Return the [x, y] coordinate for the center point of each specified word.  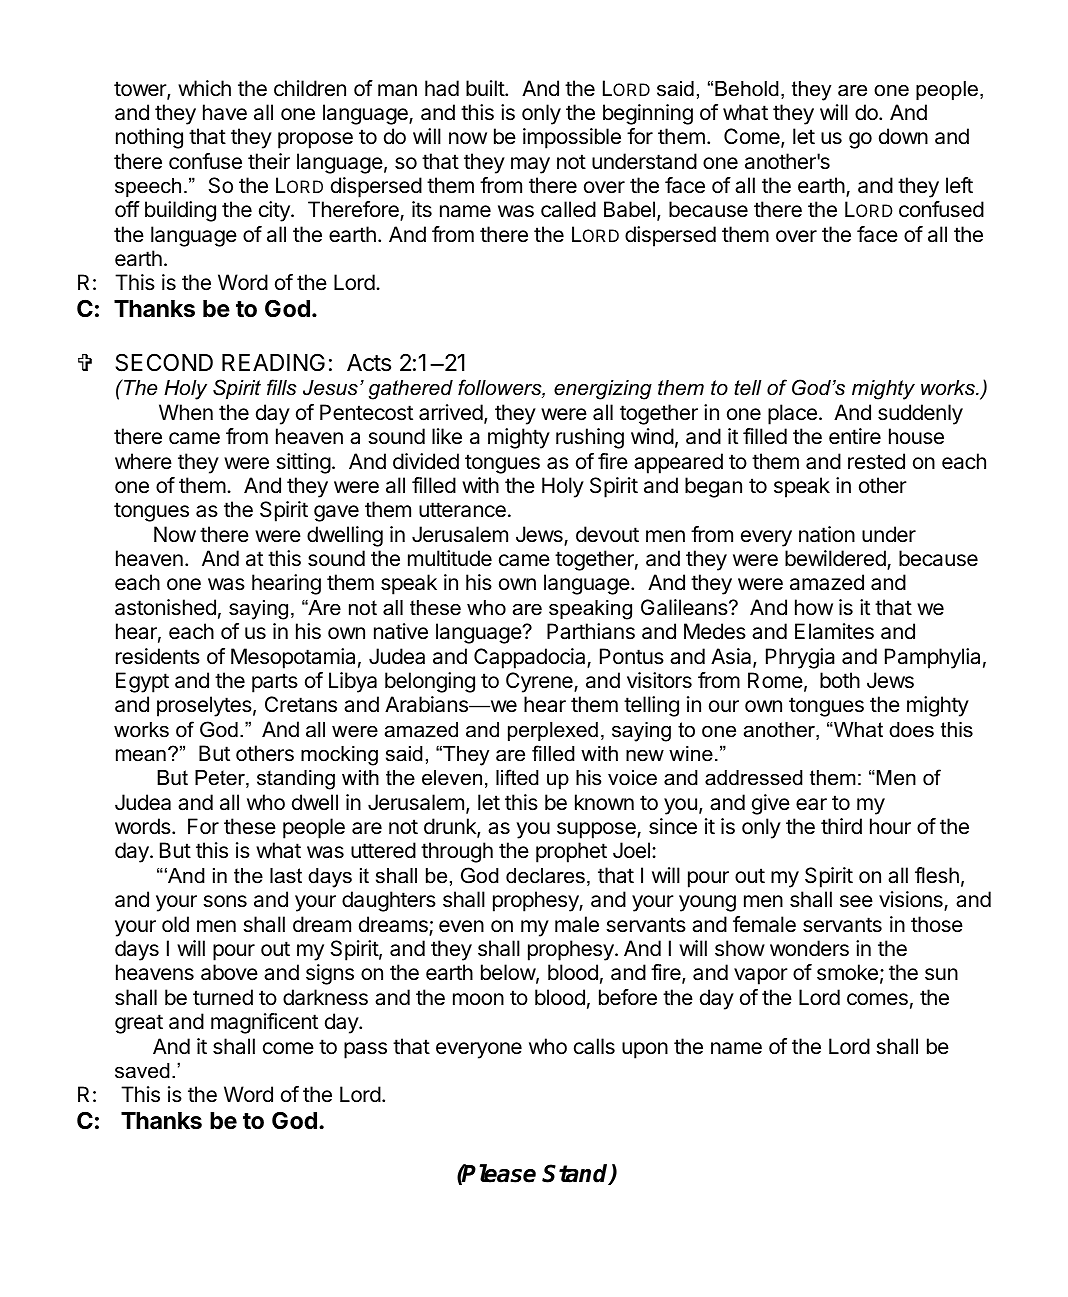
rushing [590, 438]
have [225, 112]
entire [855, 436]
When [186, 412]
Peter [221, 779]
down [903, 136]
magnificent [264, 1023]
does [911, 730]
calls [594, 1046]
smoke [847, 972]
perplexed [553, 731]
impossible [572, 138]
